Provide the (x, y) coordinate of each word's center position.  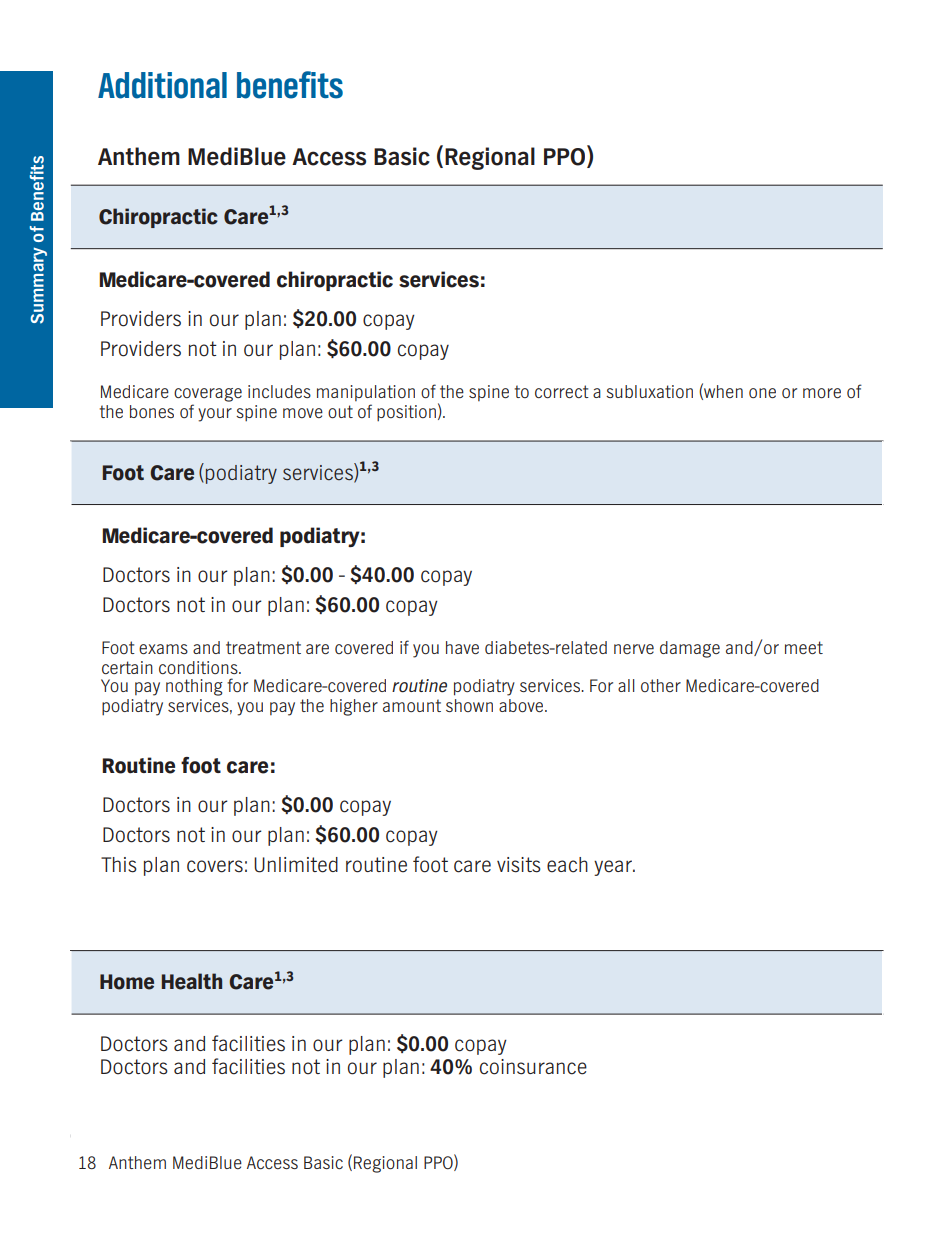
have (462, 647)
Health (192, 981)
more (822, 393)
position (406, 413)
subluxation (649, 391)
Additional (162, 85)
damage (690, 649)
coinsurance (533, 1067)
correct (562, 391)
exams (163, 649)
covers (215, 866)
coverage (208, 395)
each (567, 865)
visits (519, 865)
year (614, 868)
